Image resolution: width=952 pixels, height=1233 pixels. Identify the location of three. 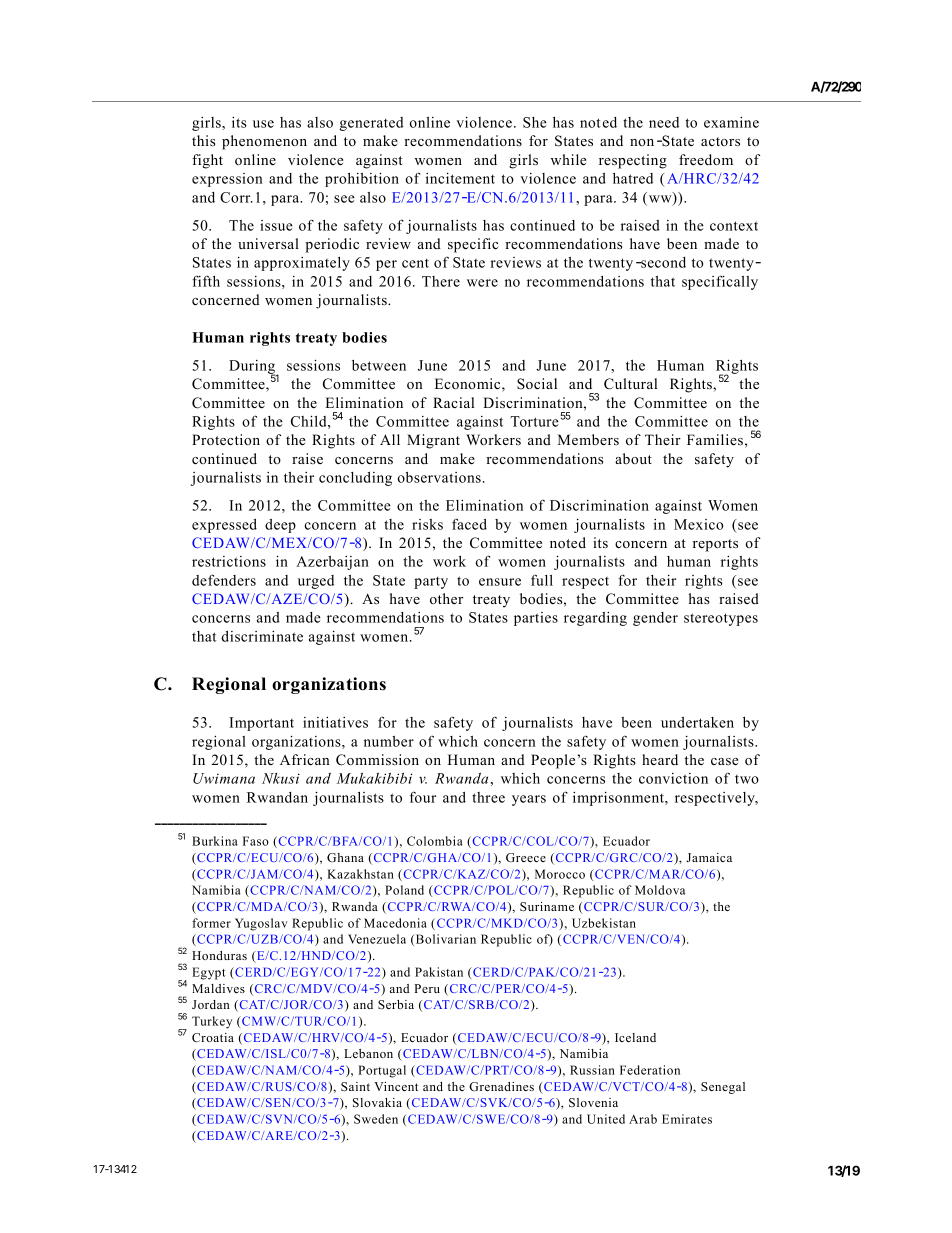
(488, 797).
